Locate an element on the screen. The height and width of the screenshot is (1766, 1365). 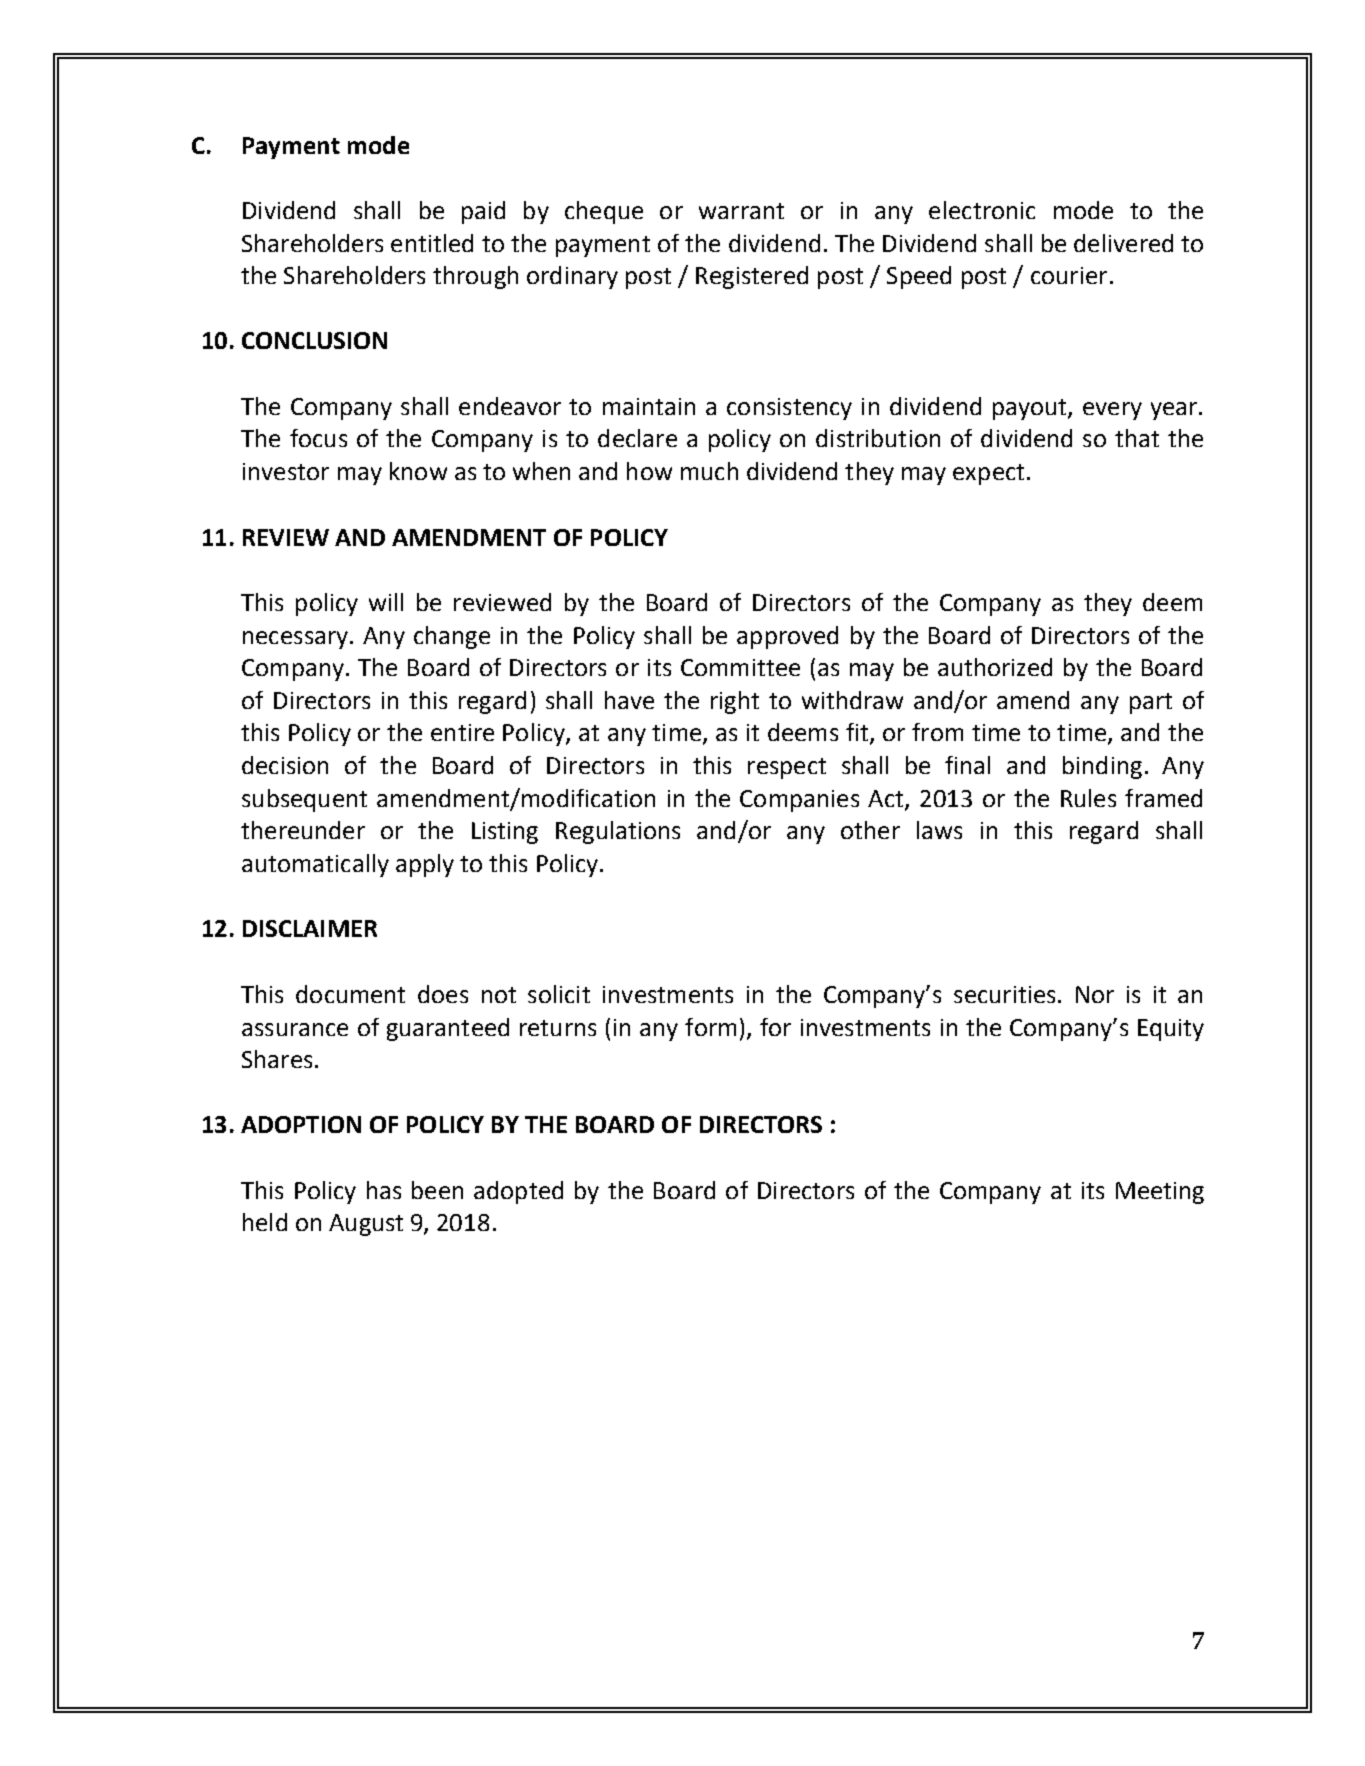
much is located at coordinates (709, 471).
